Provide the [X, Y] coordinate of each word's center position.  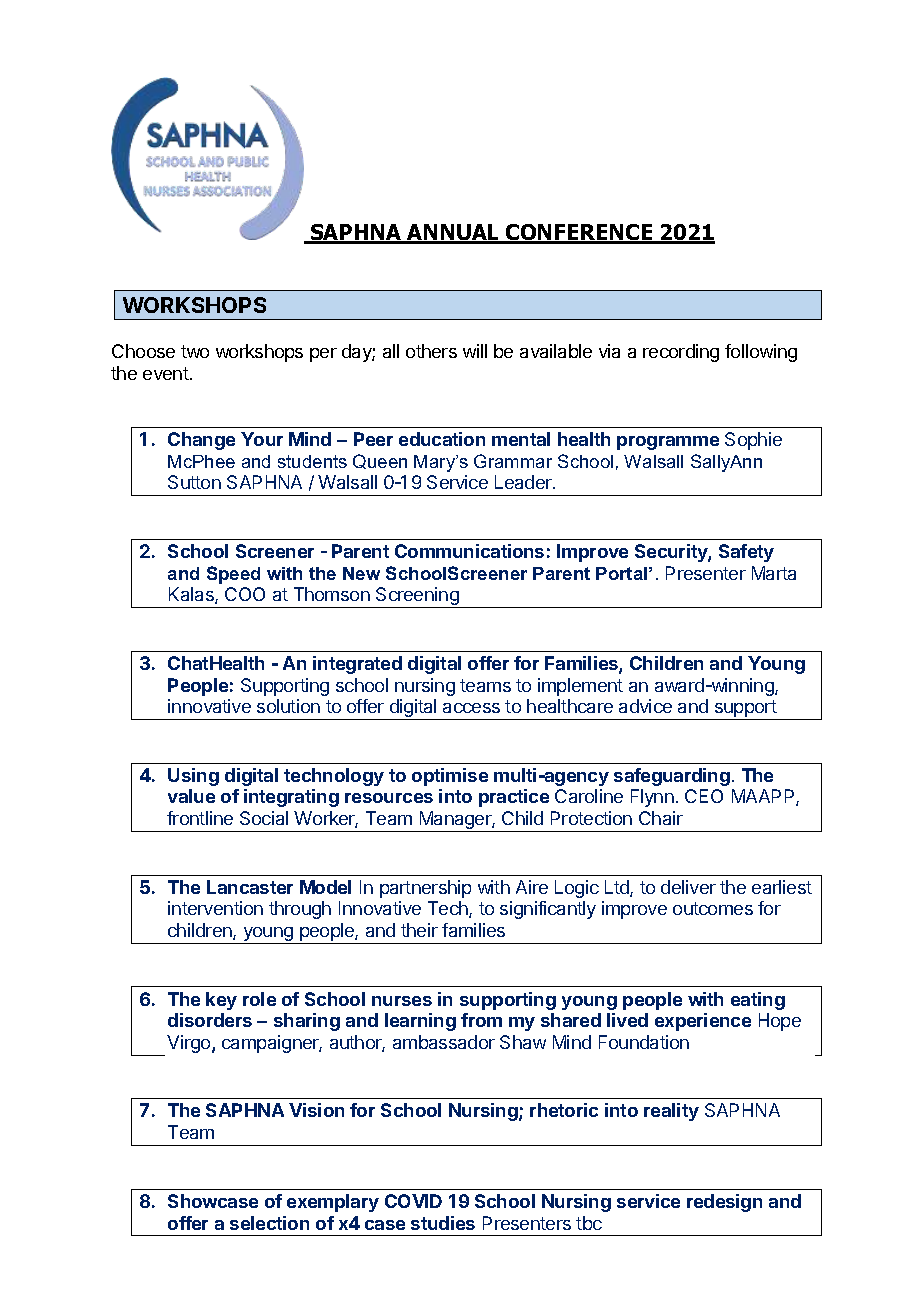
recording [681, 353]
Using [193, 777]
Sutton [194, 482]
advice [645, 706]
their [419, 930]
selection [269, 1223]
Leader [524, 482]
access [471, 708]
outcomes [713, 908]
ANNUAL [453, 233]
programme [668, 443]
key [221, 1001]
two [195, 351]
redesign [724, 1203]
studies [443, 1223]
